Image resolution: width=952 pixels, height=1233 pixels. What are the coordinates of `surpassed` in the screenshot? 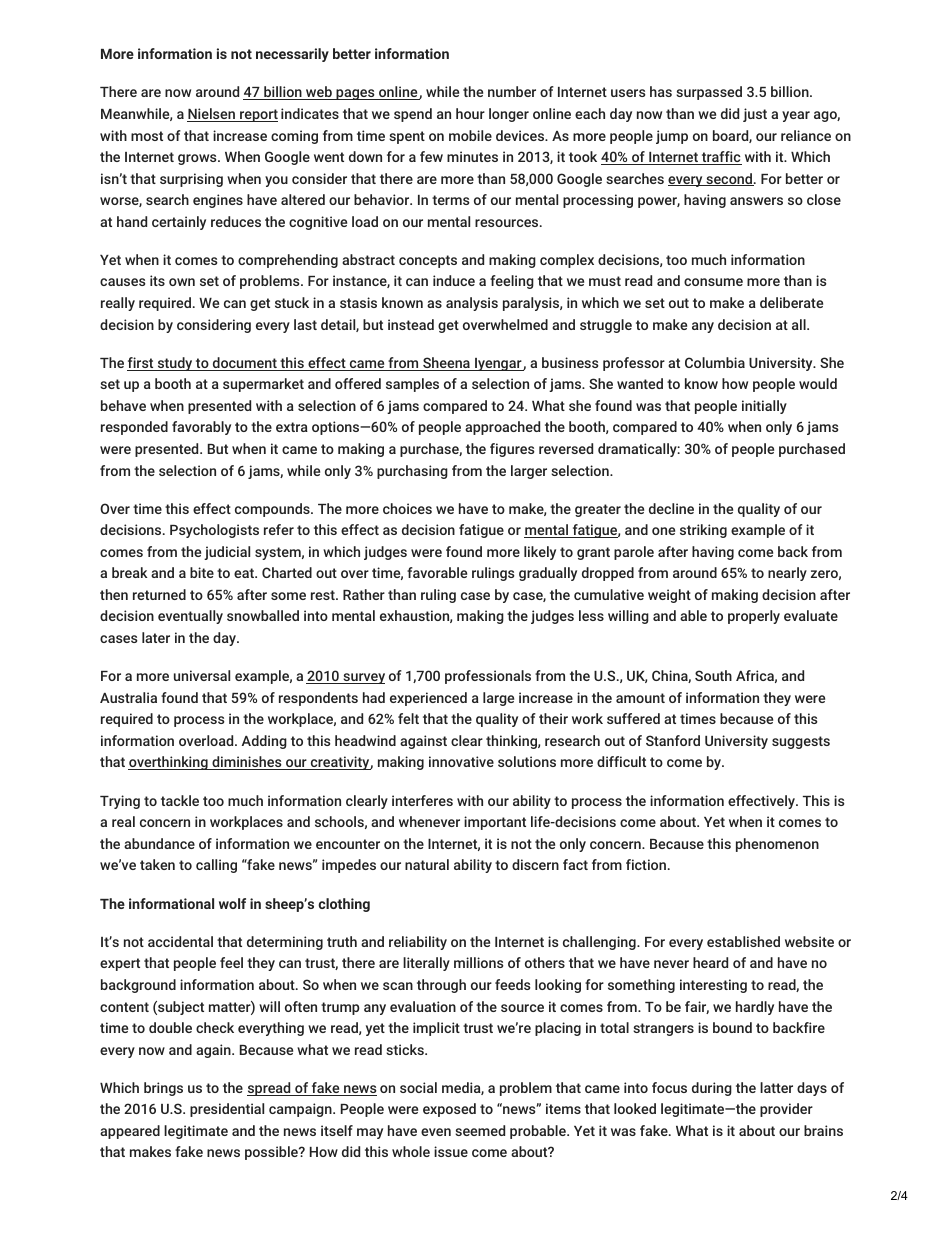 It's located at (709, 93).
